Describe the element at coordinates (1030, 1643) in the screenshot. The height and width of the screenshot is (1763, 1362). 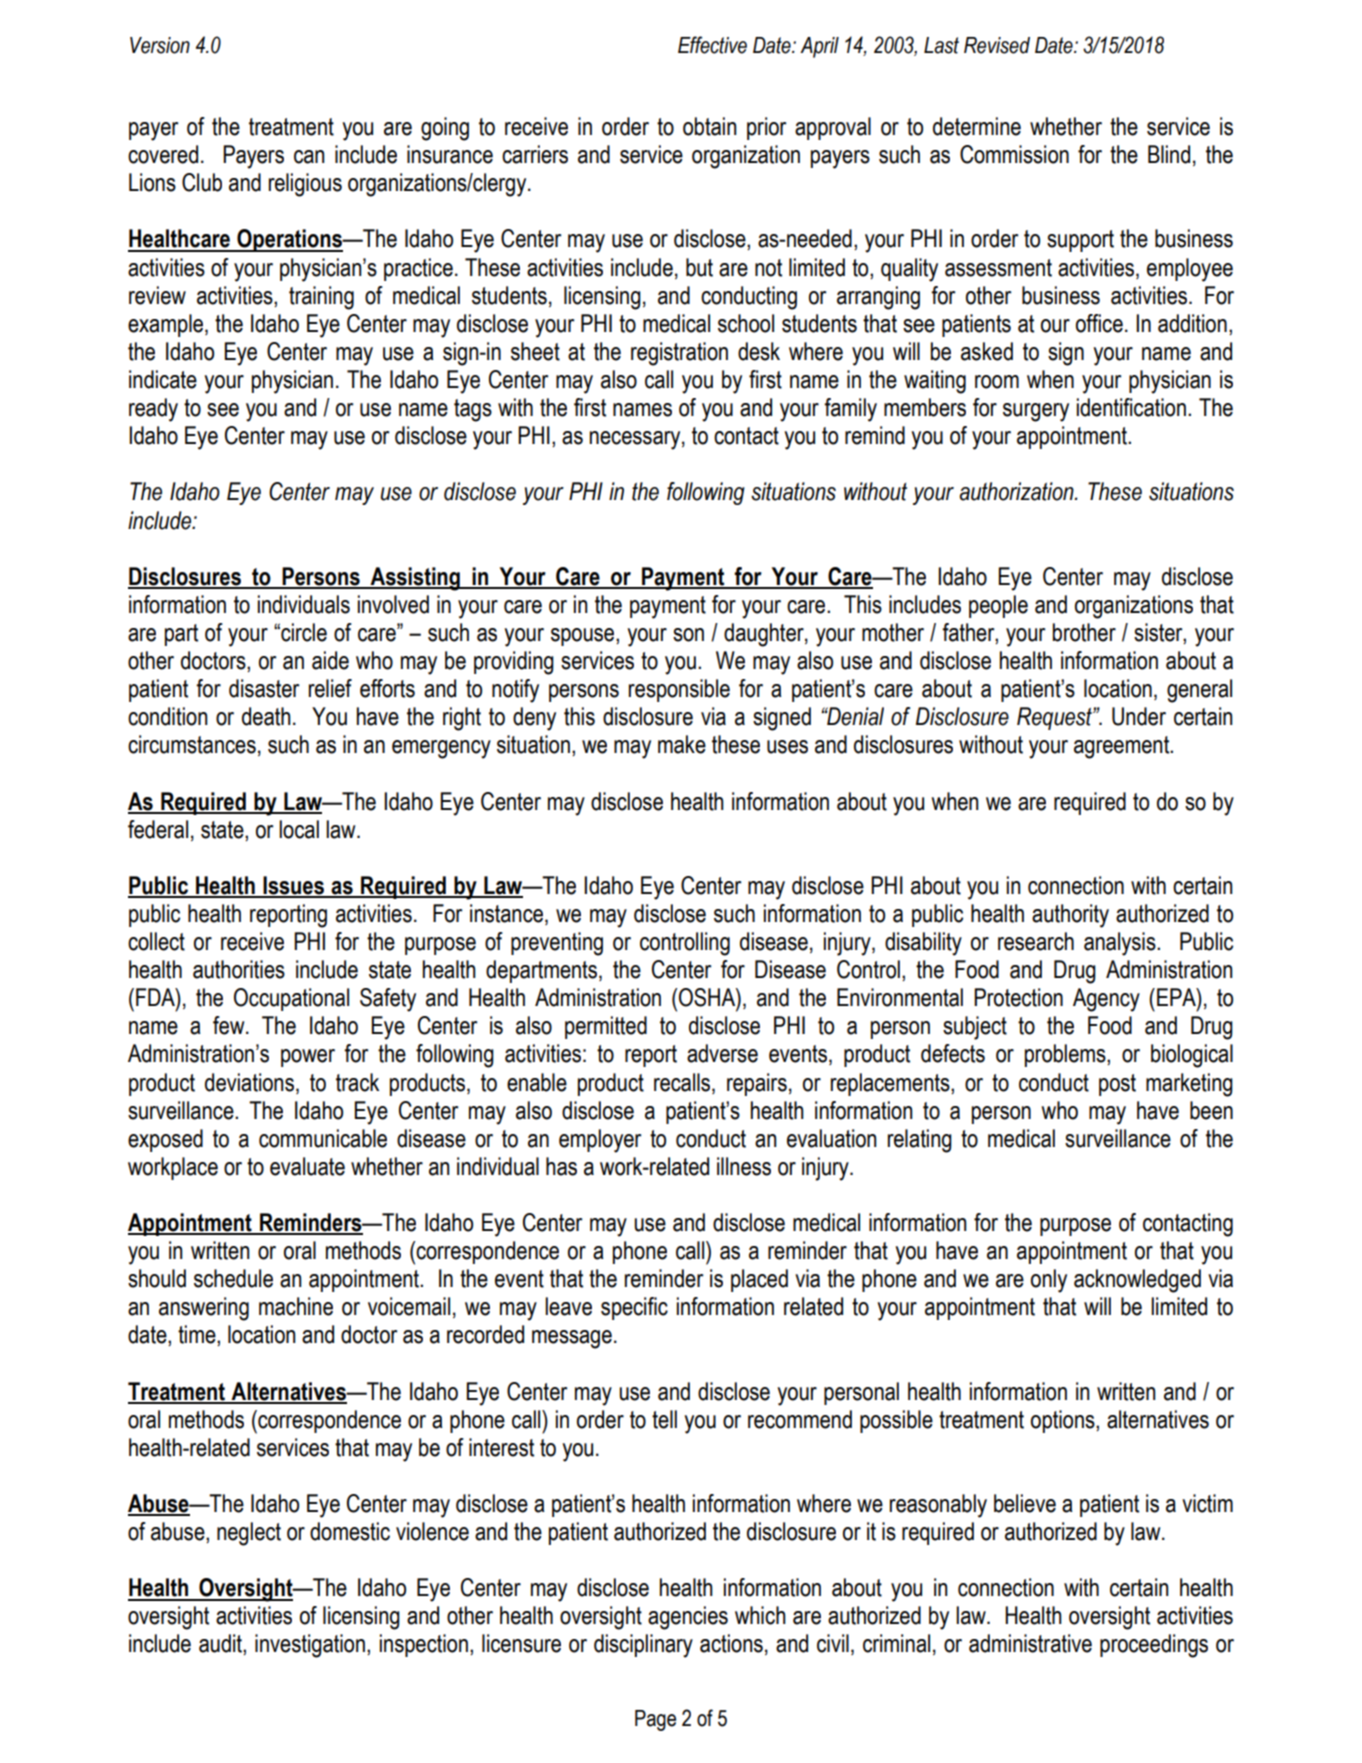
I see `administrative` at that location.
